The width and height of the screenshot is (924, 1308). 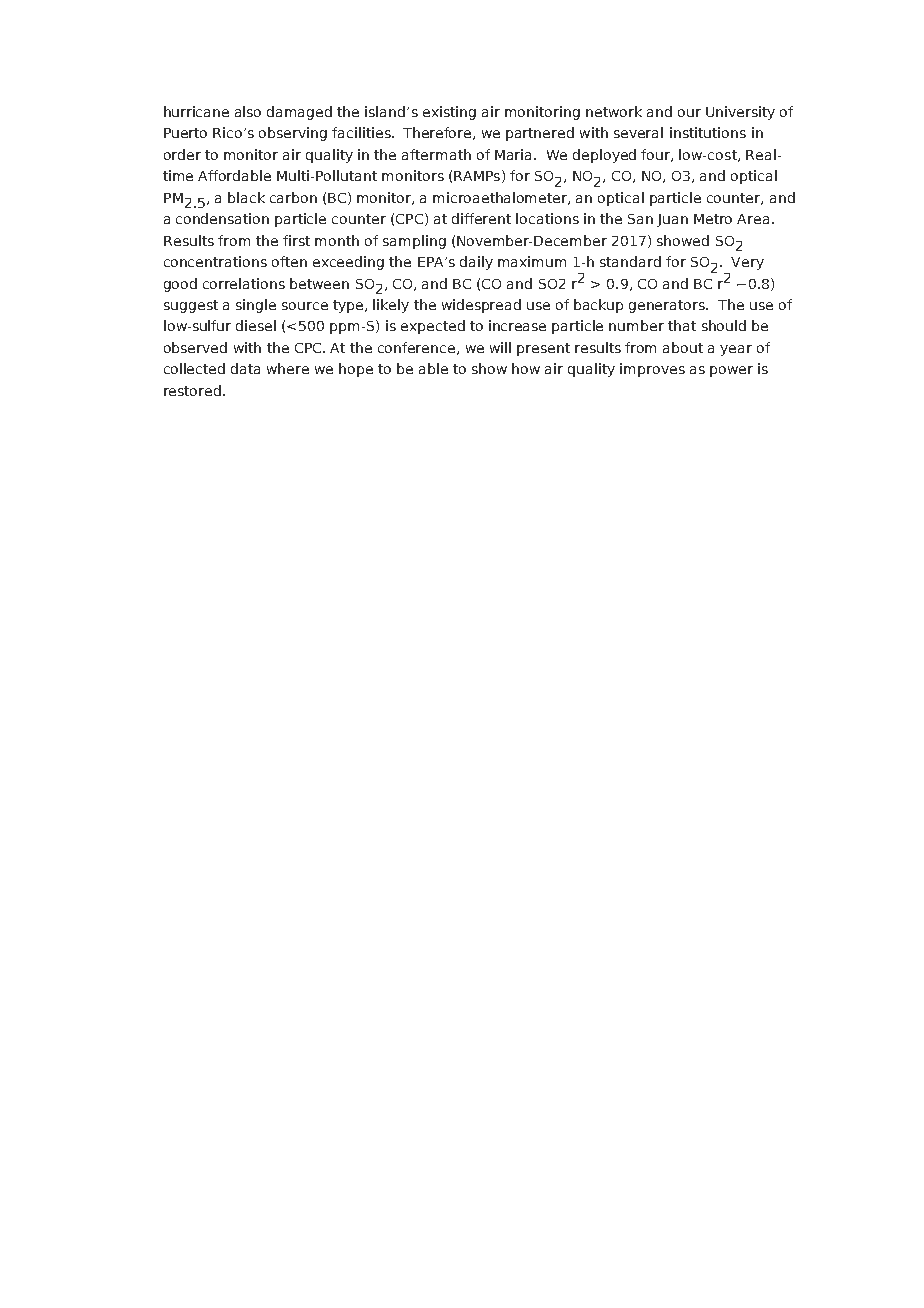 I want to click on daily, so click(x=476, y=263).
